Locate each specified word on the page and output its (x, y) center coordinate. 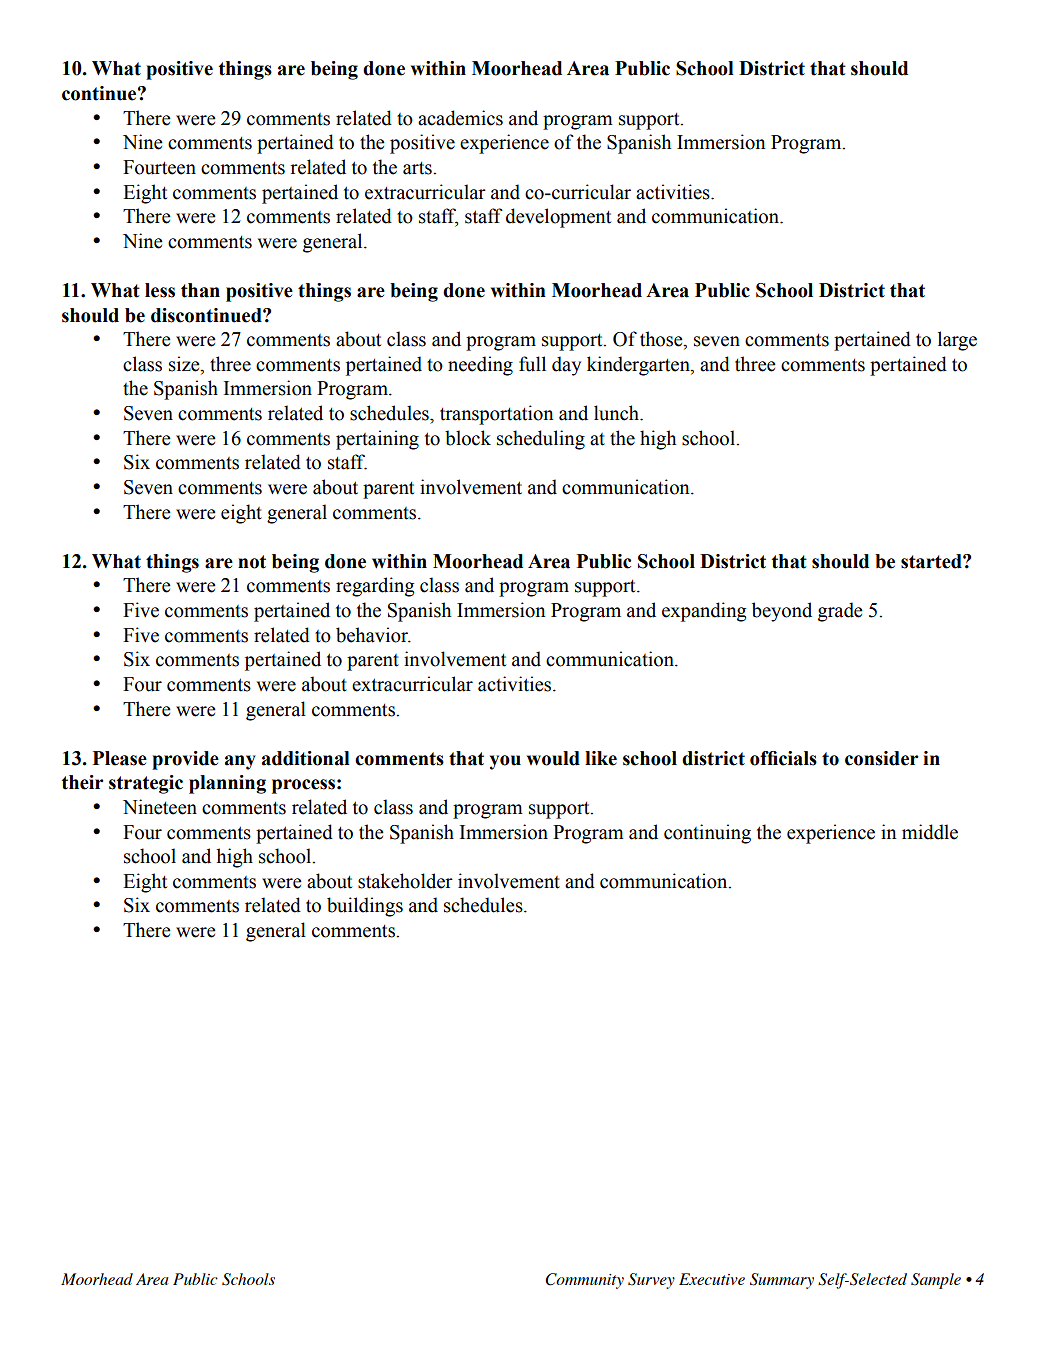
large (957, 341)
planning (227, 784)
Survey (651, 1281)
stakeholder (405, 881)
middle (930, 832)
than (200, 290)
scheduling (541, 440)
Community (584, 1281)
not (252, 562)
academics (460, 118)
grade (840, 612)
